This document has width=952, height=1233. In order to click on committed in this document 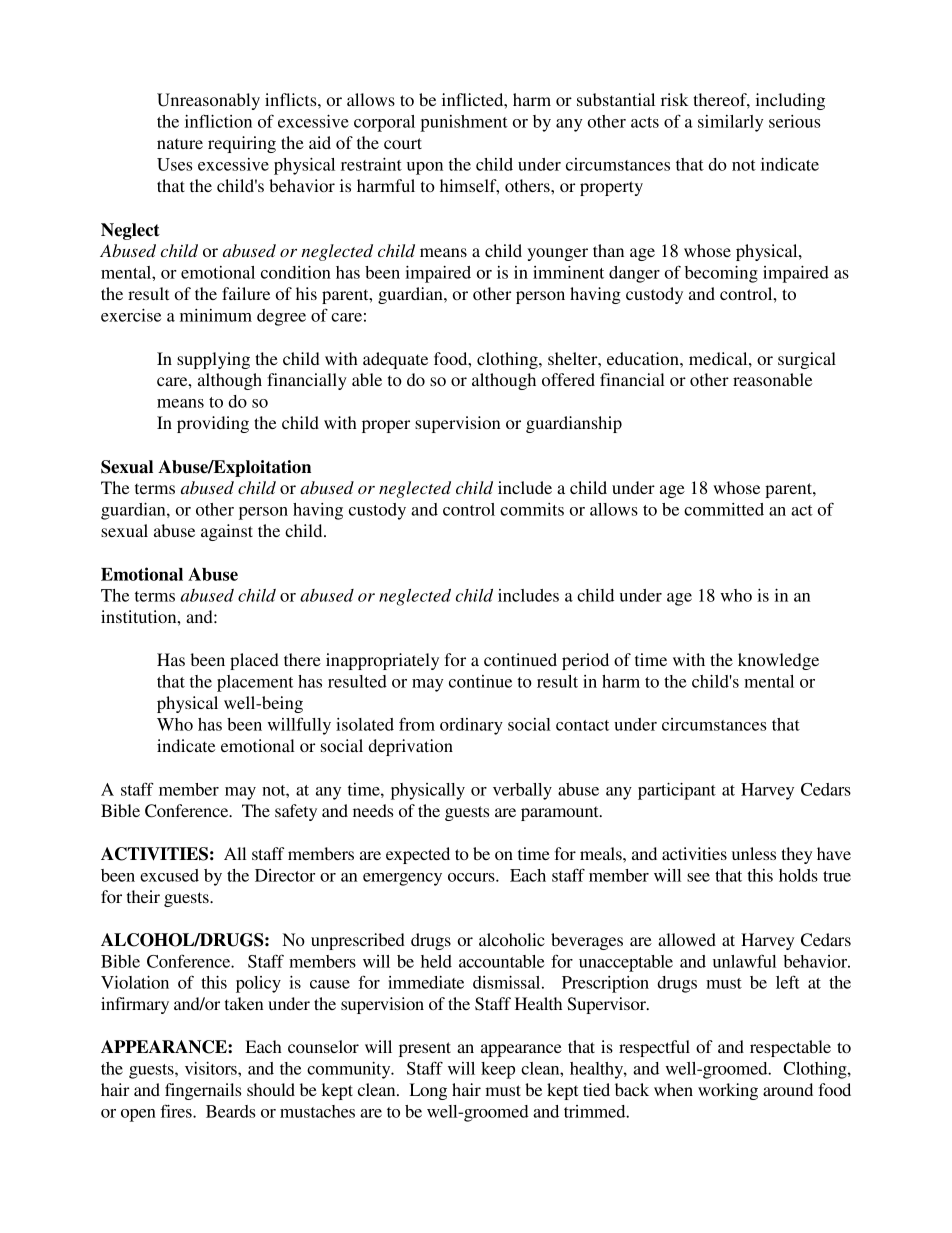, I will do `click(724, 509)`.
